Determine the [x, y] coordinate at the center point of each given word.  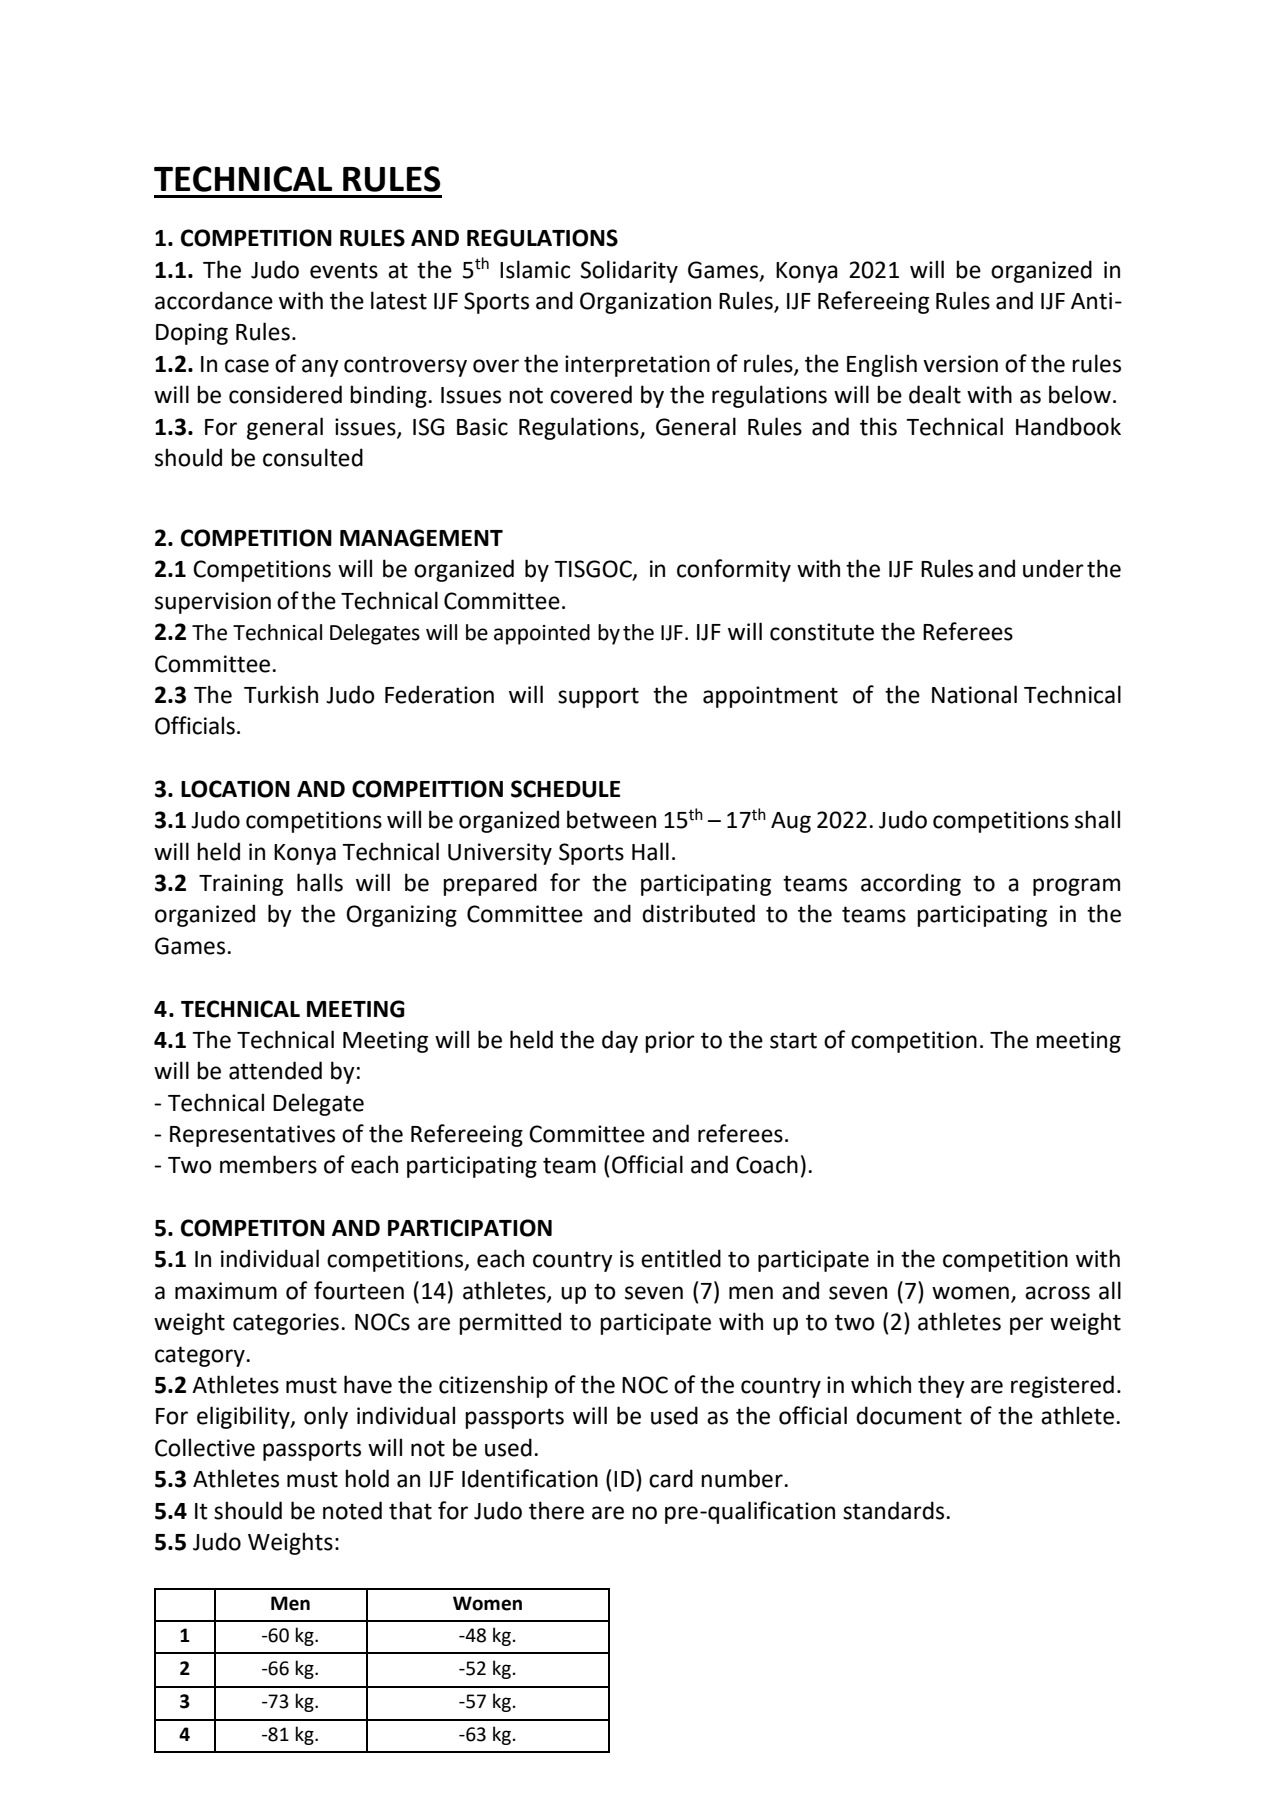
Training [241, 885]
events [344, 270]
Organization [645, 303]
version [960, 364]
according [911, 884]
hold [367, 1478]
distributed [698, 913]
